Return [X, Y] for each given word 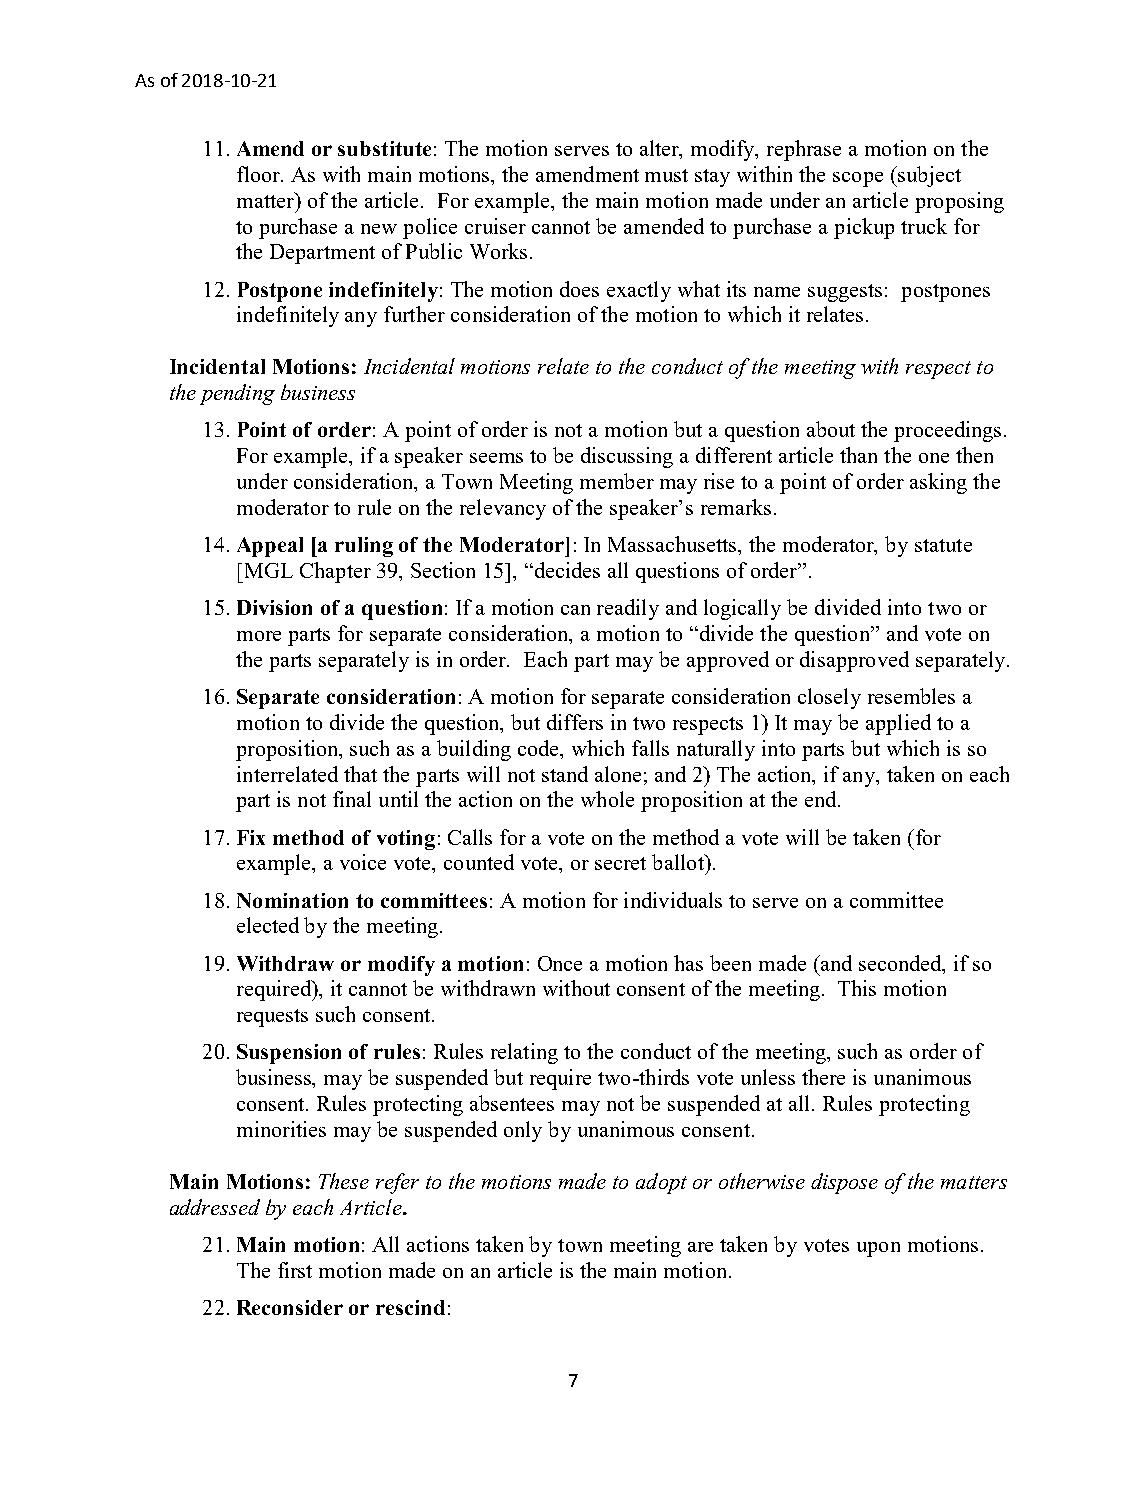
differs [575, 722]
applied [898, 724]
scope [858, 179]
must [666, 175]
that [360, 774]
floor [260, 174]
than [858, 455]
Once [560, 963]
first [295, 1270]
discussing [627, 457]
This [857, 988]
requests [272, 1018]
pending [237, 394]
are [700, 1247]
